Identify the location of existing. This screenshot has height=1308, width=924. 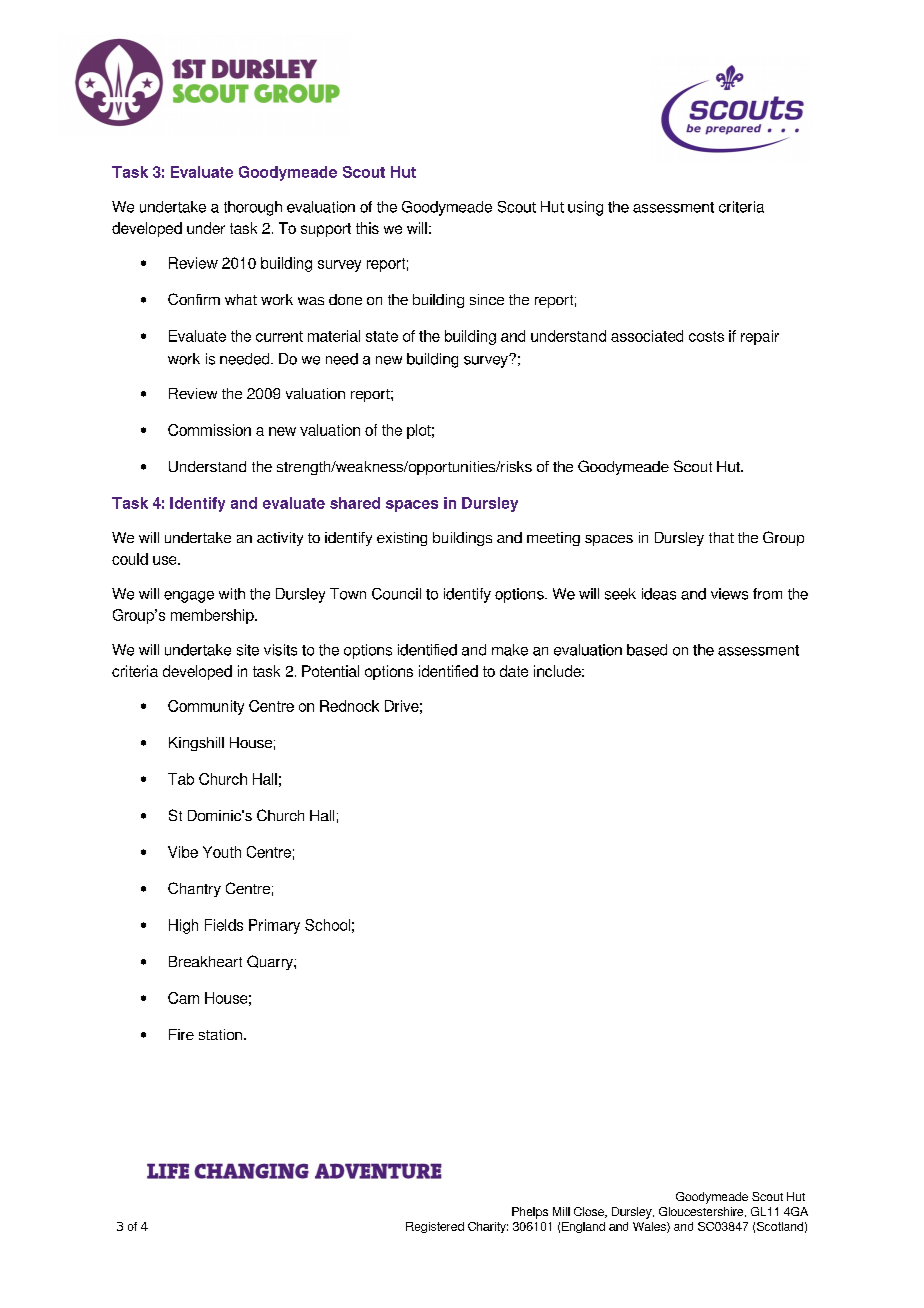
(402, 539).
